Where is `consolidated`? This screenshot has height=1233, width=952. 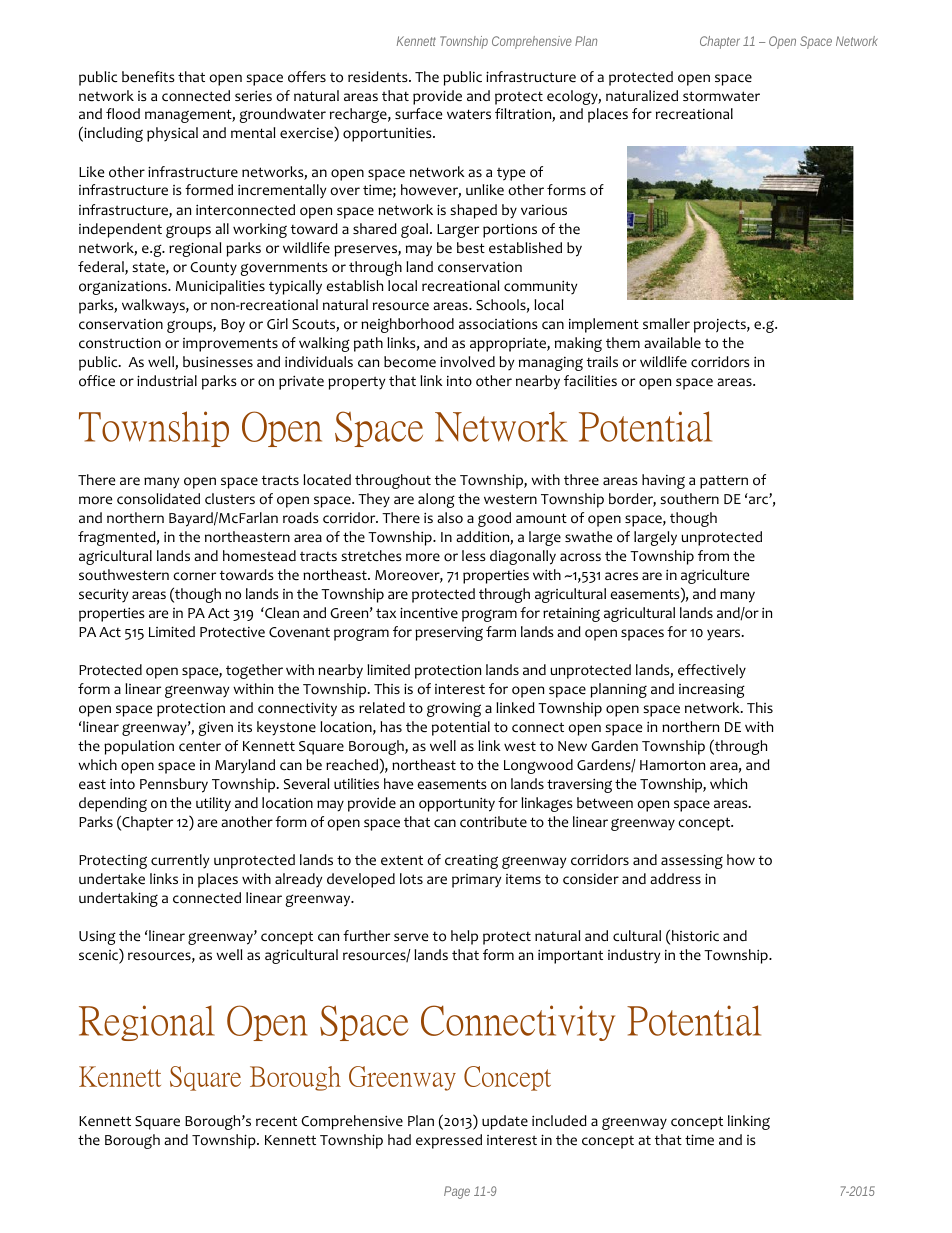
consolidated is located at coordinates (158, 499).
